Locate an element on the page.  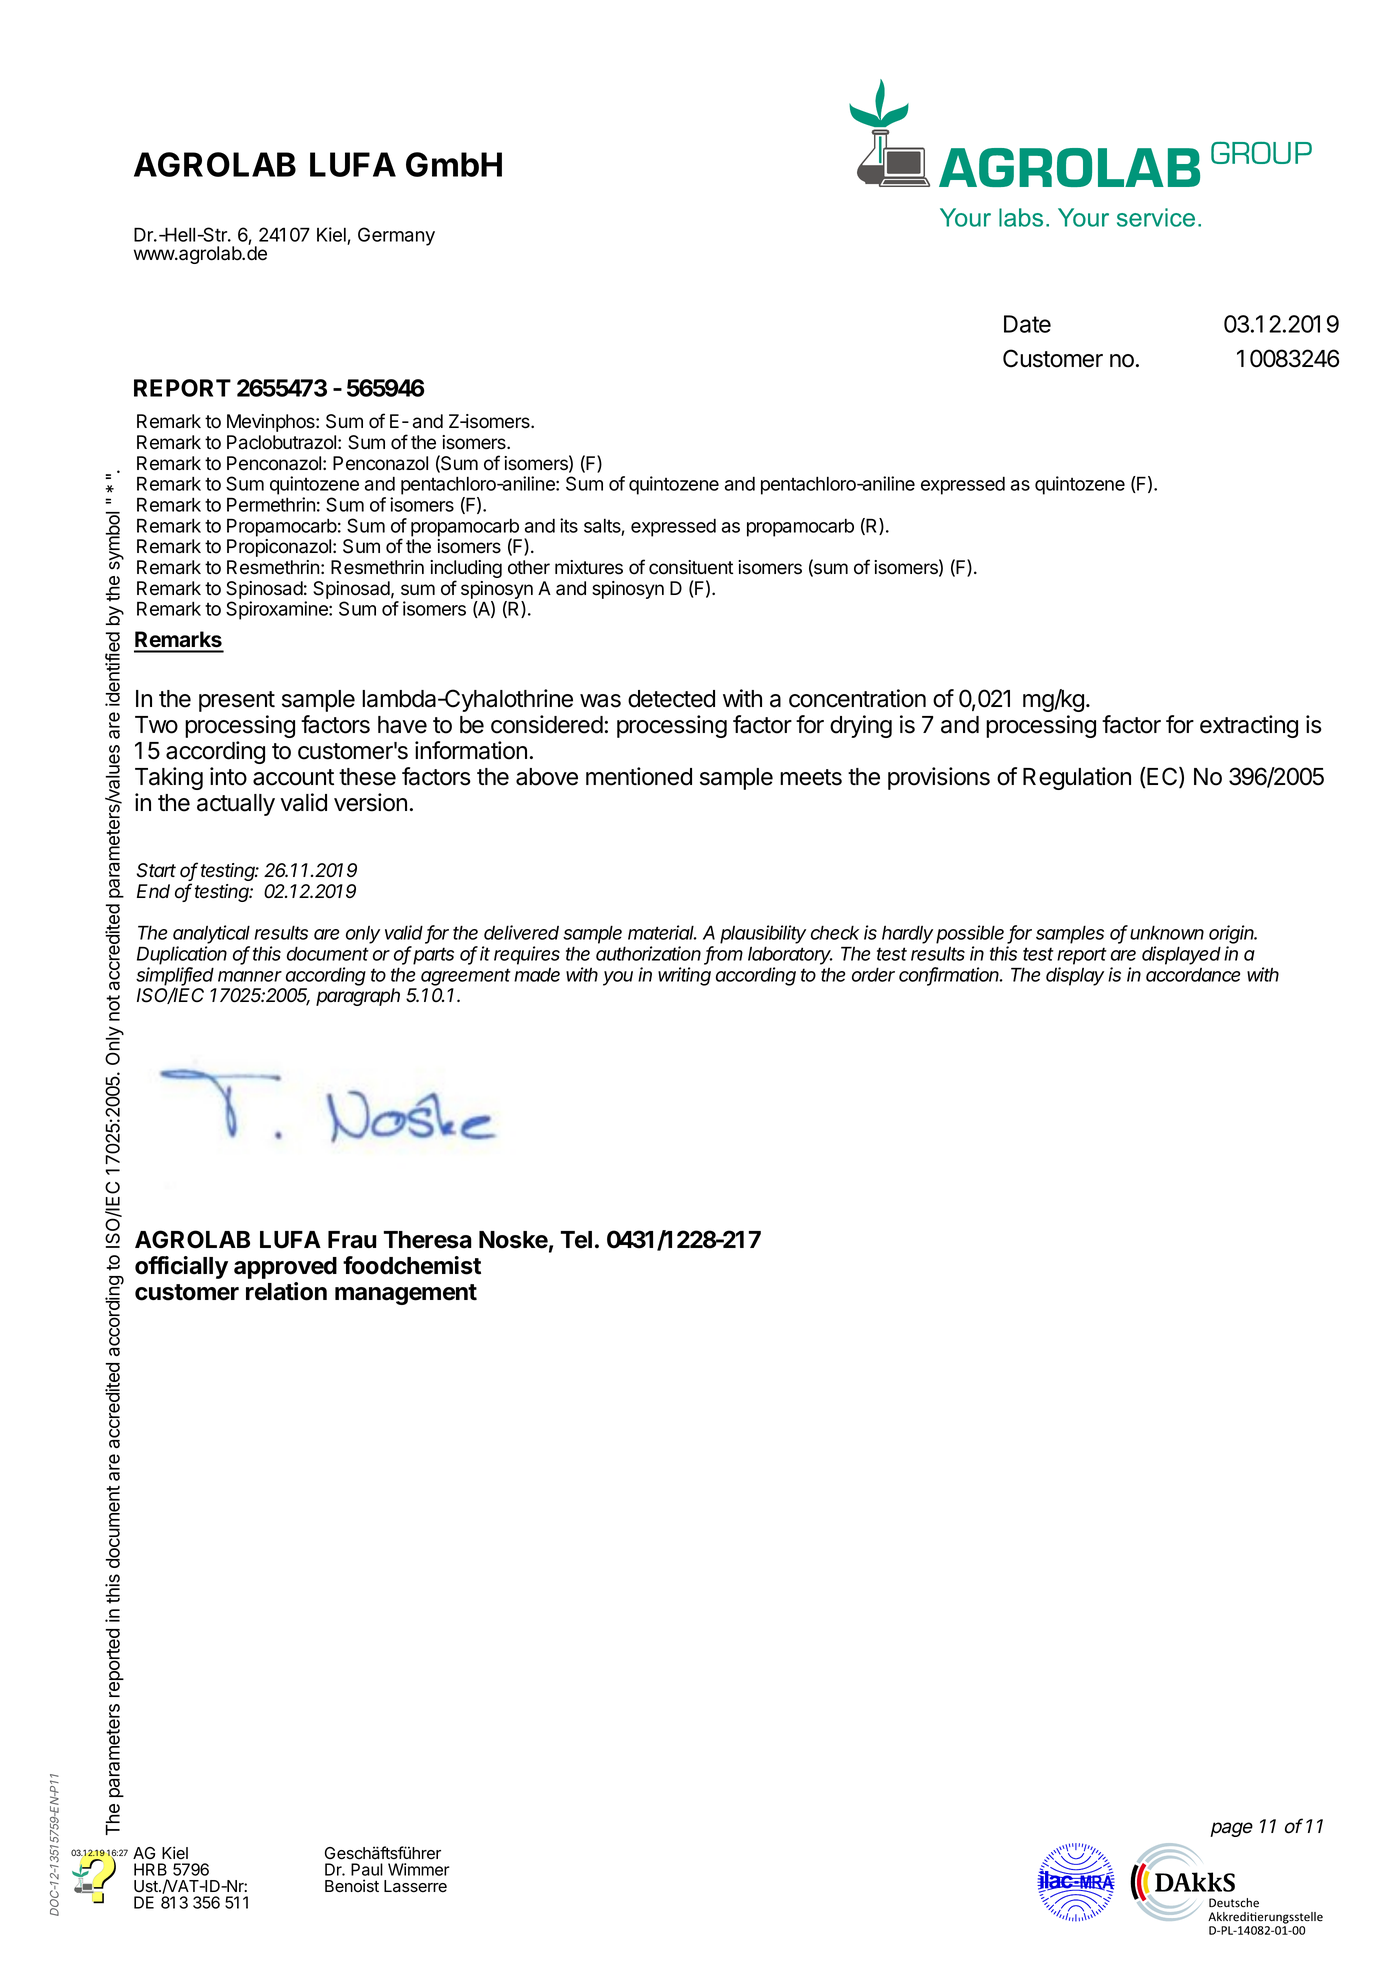
Wimmer is located at coordinates (419, 1869).
